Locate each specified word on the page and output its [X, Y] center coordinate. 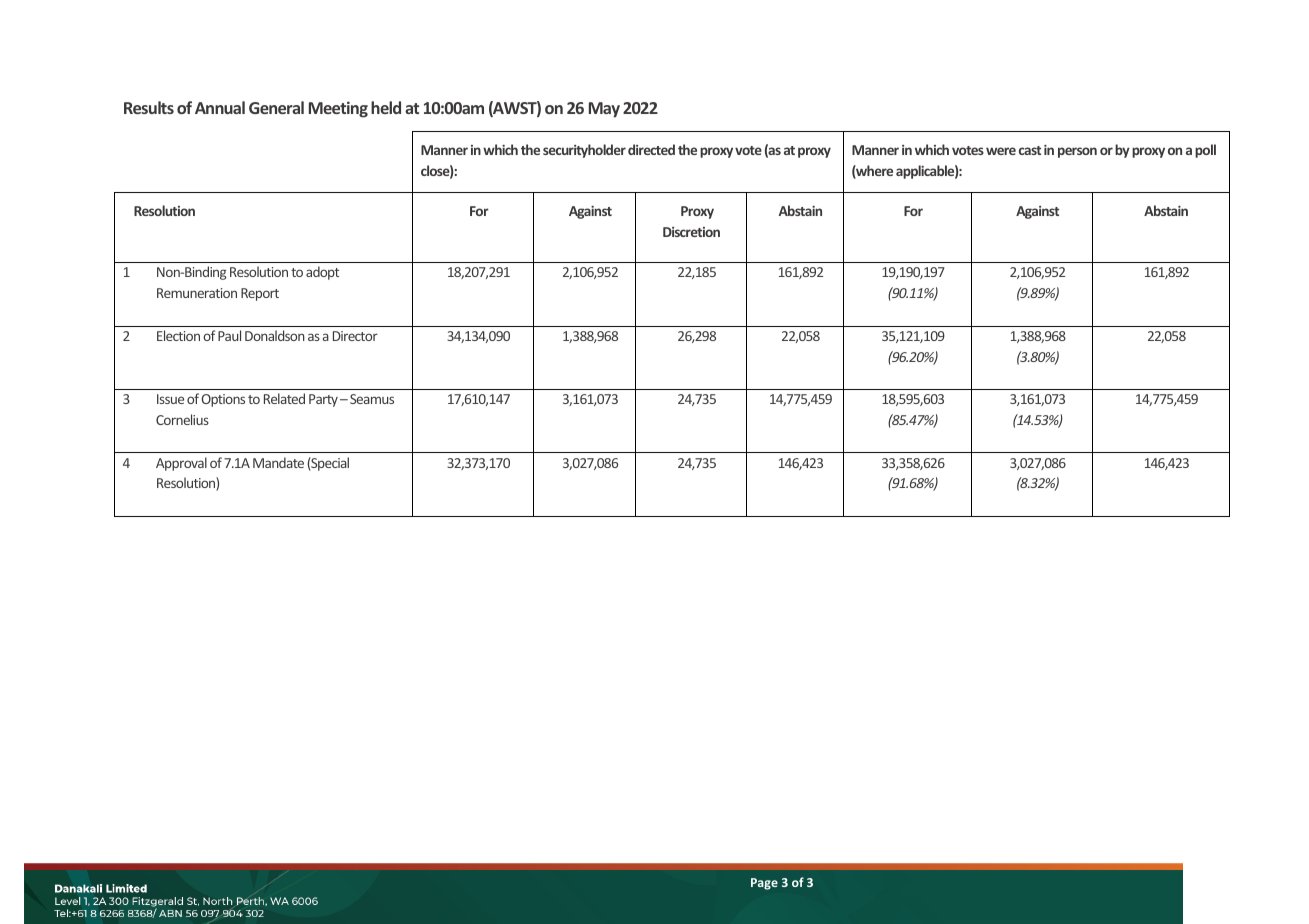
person [1077, 152]
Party [323, 400]
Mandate [278, 462]
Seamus [372, 399]
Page [764, 884]
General [276, 107]
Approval [181, 464]
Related [284, 398]
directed [651, 149]
